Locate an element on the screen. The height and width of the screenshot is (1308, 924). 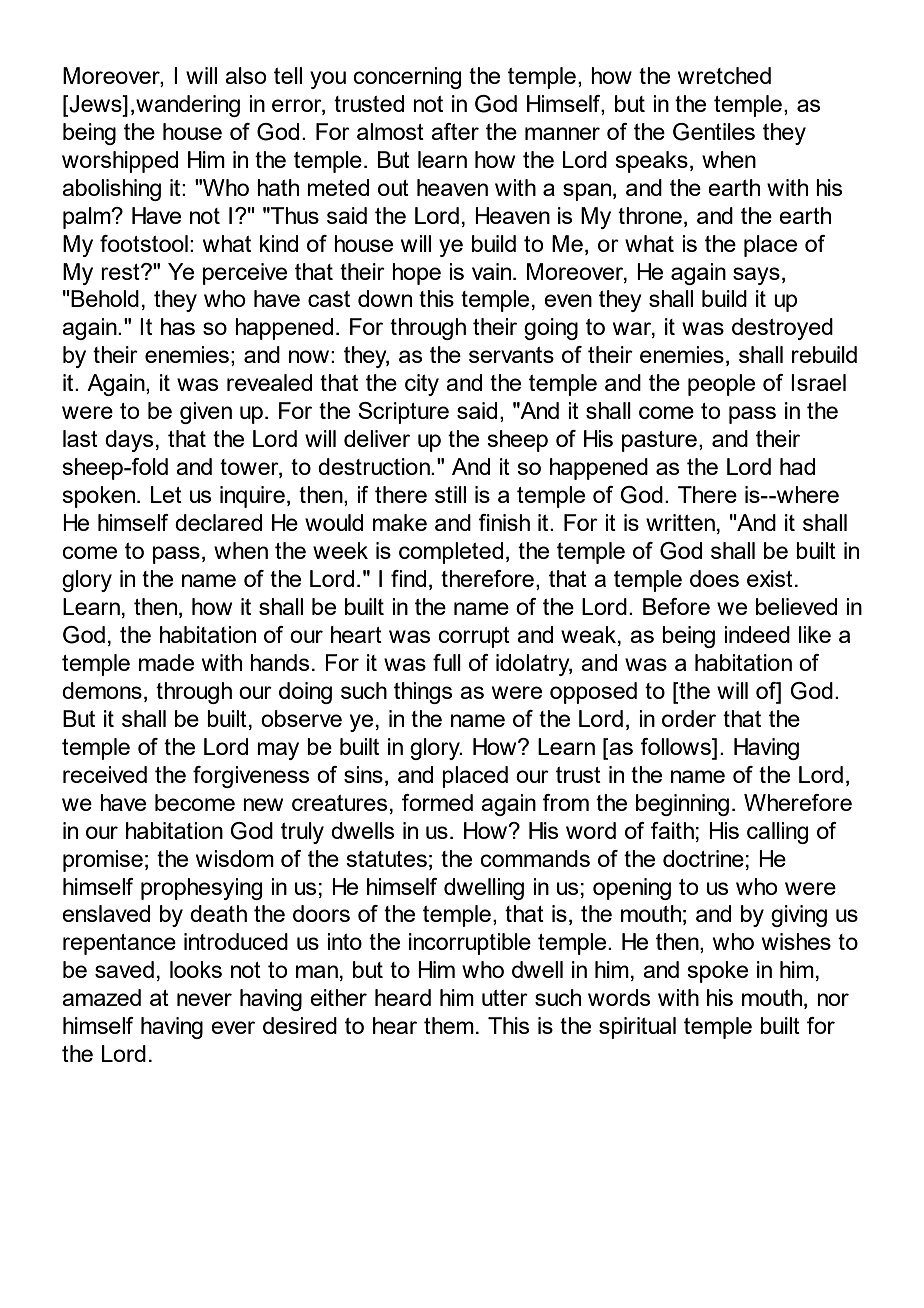
order is located at coordinates (689, 718).
